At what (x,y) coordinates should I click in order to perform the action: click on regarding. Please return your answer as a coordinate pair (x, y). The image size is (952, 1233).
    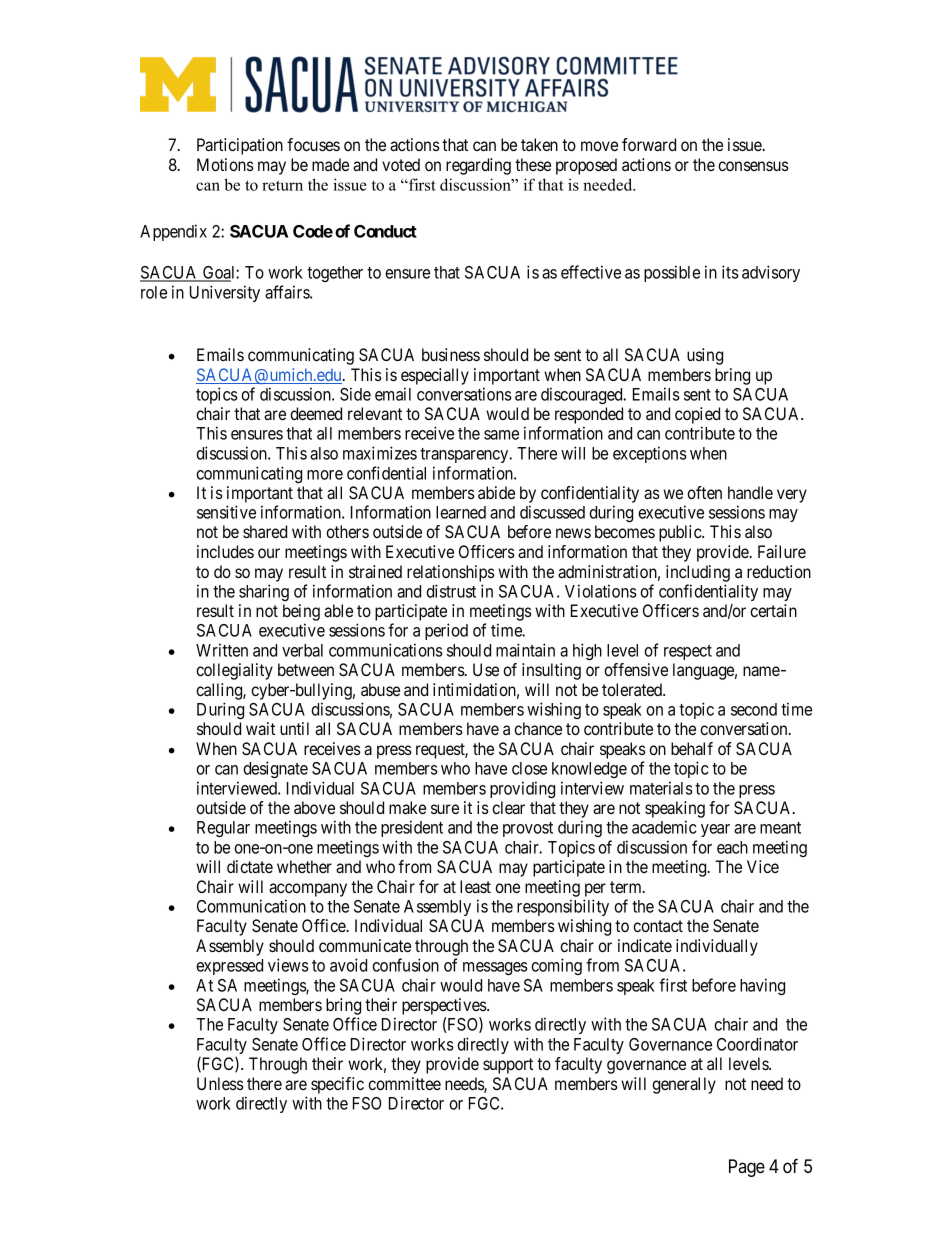
    Looking at the image, I should click on (478, 166).
